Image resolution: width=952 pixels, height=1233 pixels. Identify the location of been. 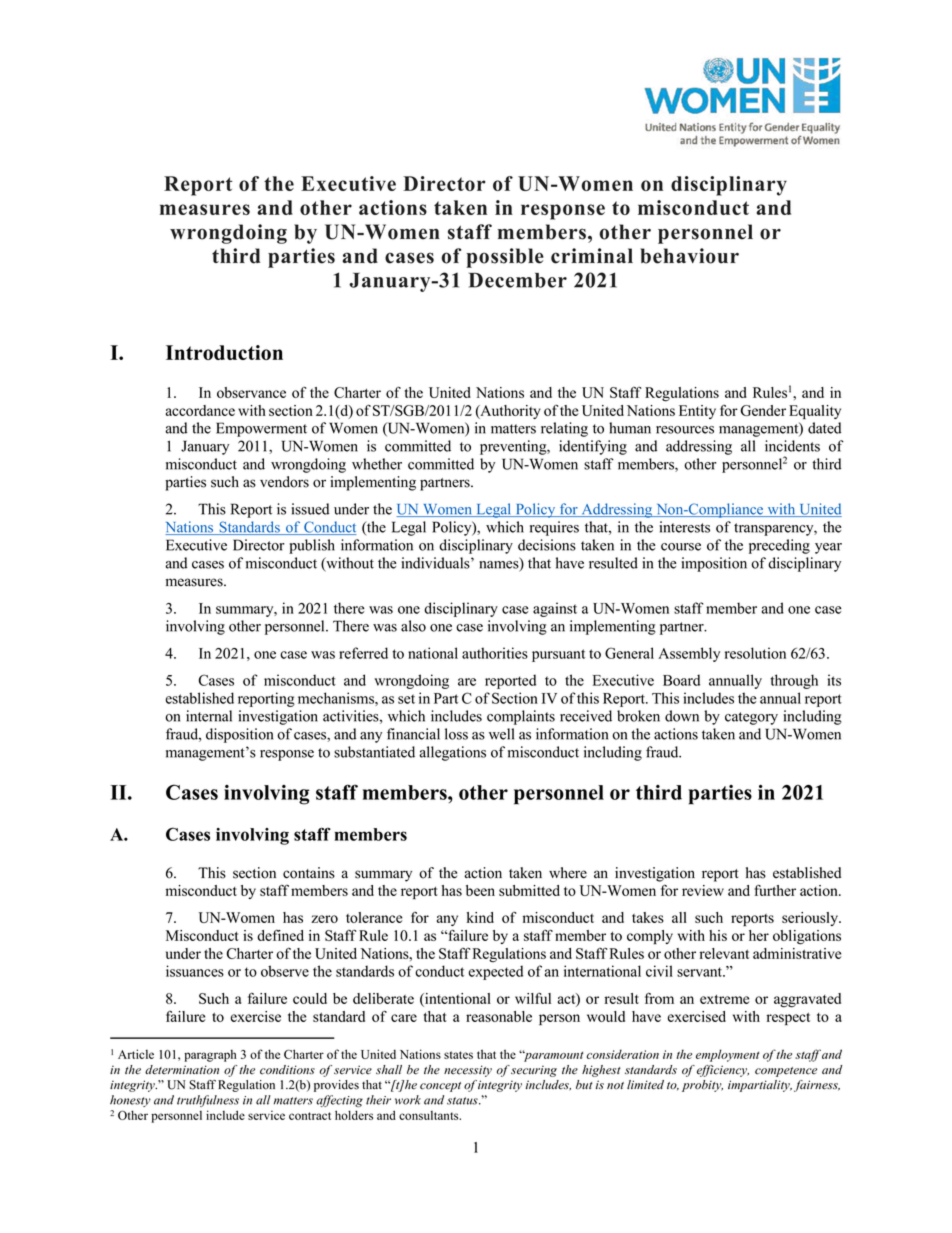
(480, 890).
